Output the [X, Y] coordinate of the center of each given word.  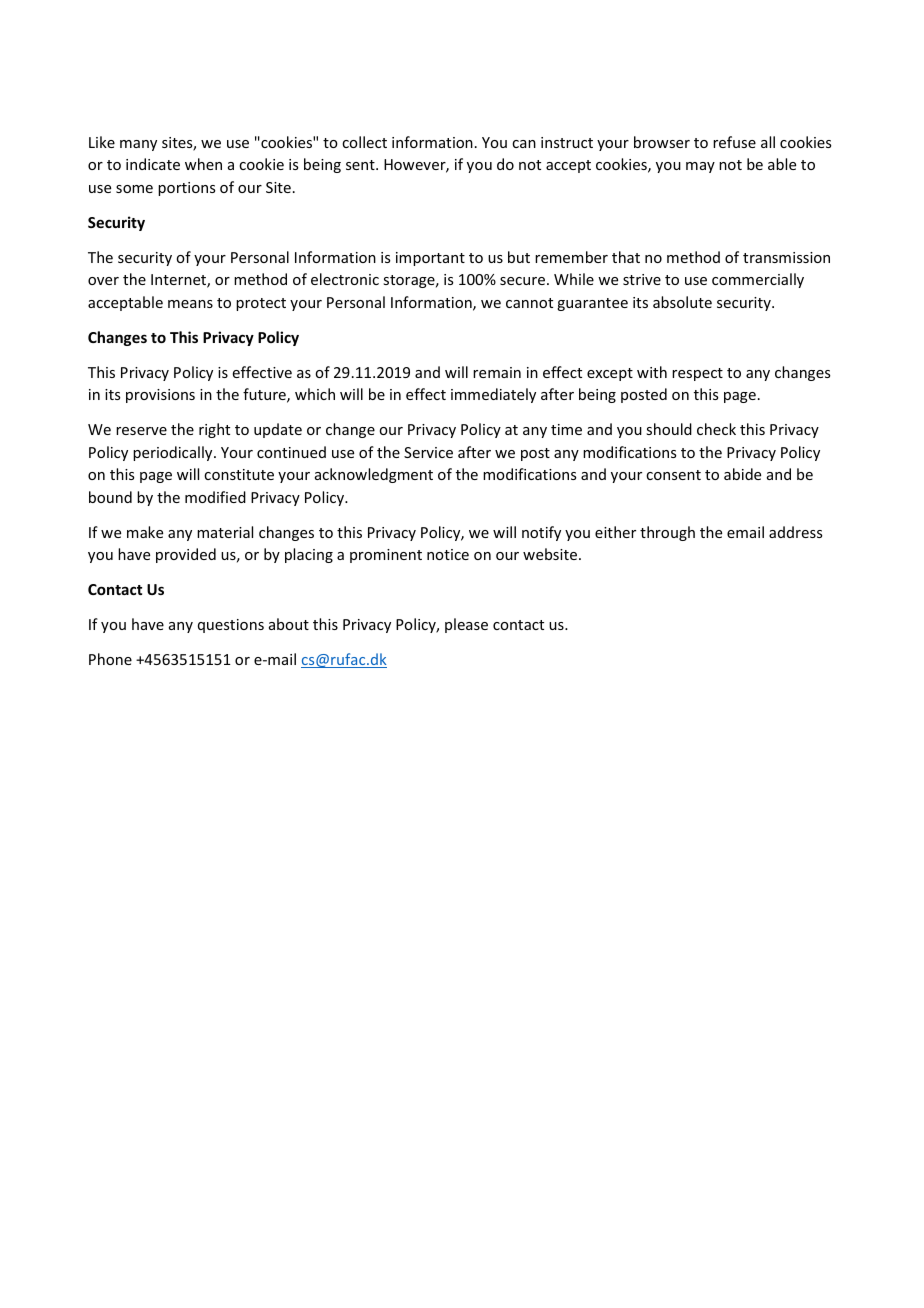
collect [364, 142]
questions [231, 626]
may [700, 167]
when [203, 164]
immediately [493, 395]
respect [697, 374]
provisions [160, 396]
